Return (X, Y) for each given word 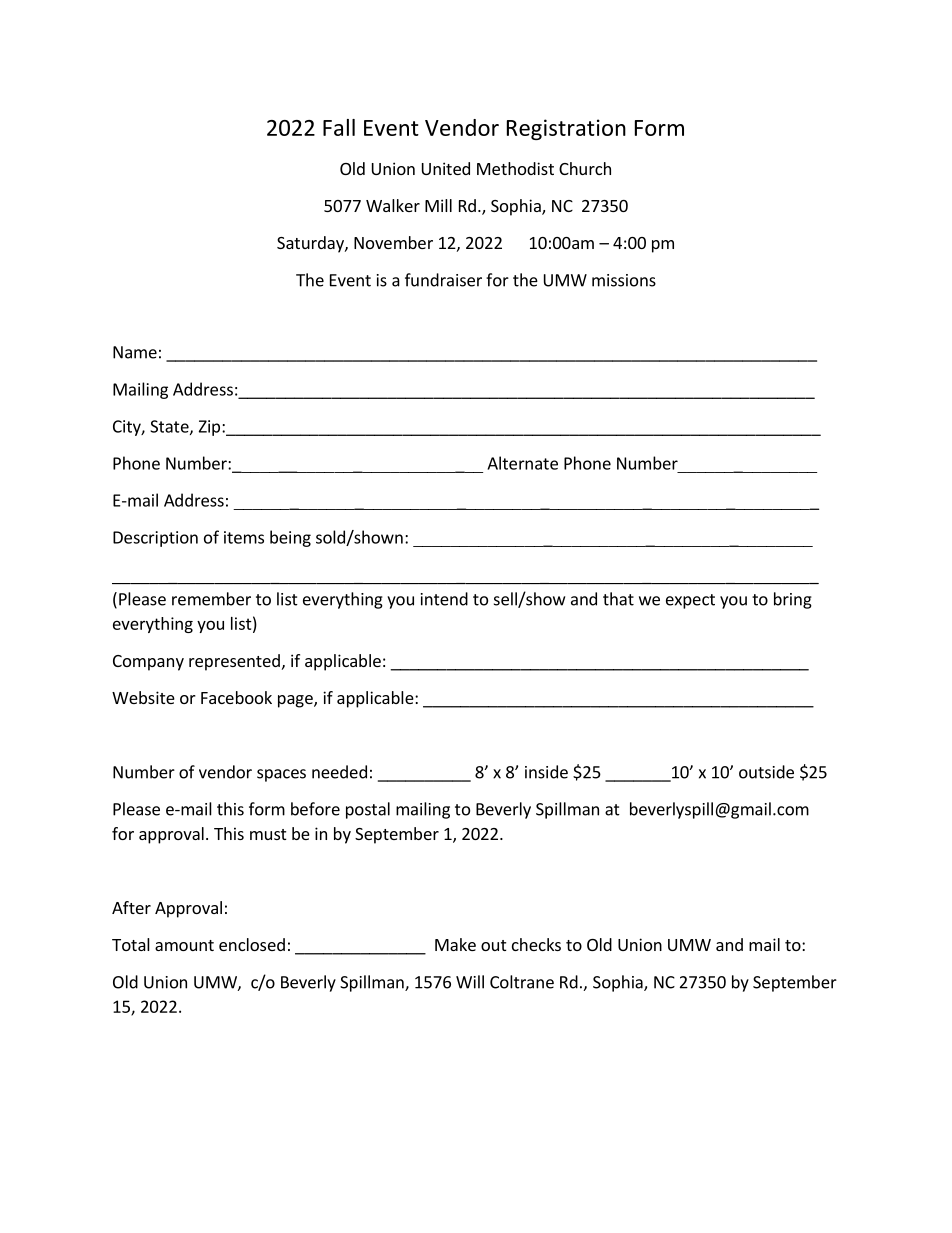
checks (536, 944)
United (446, 168)
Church (585, 168)
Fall (339, 127)
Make (455, 944)
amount (184, 945)
